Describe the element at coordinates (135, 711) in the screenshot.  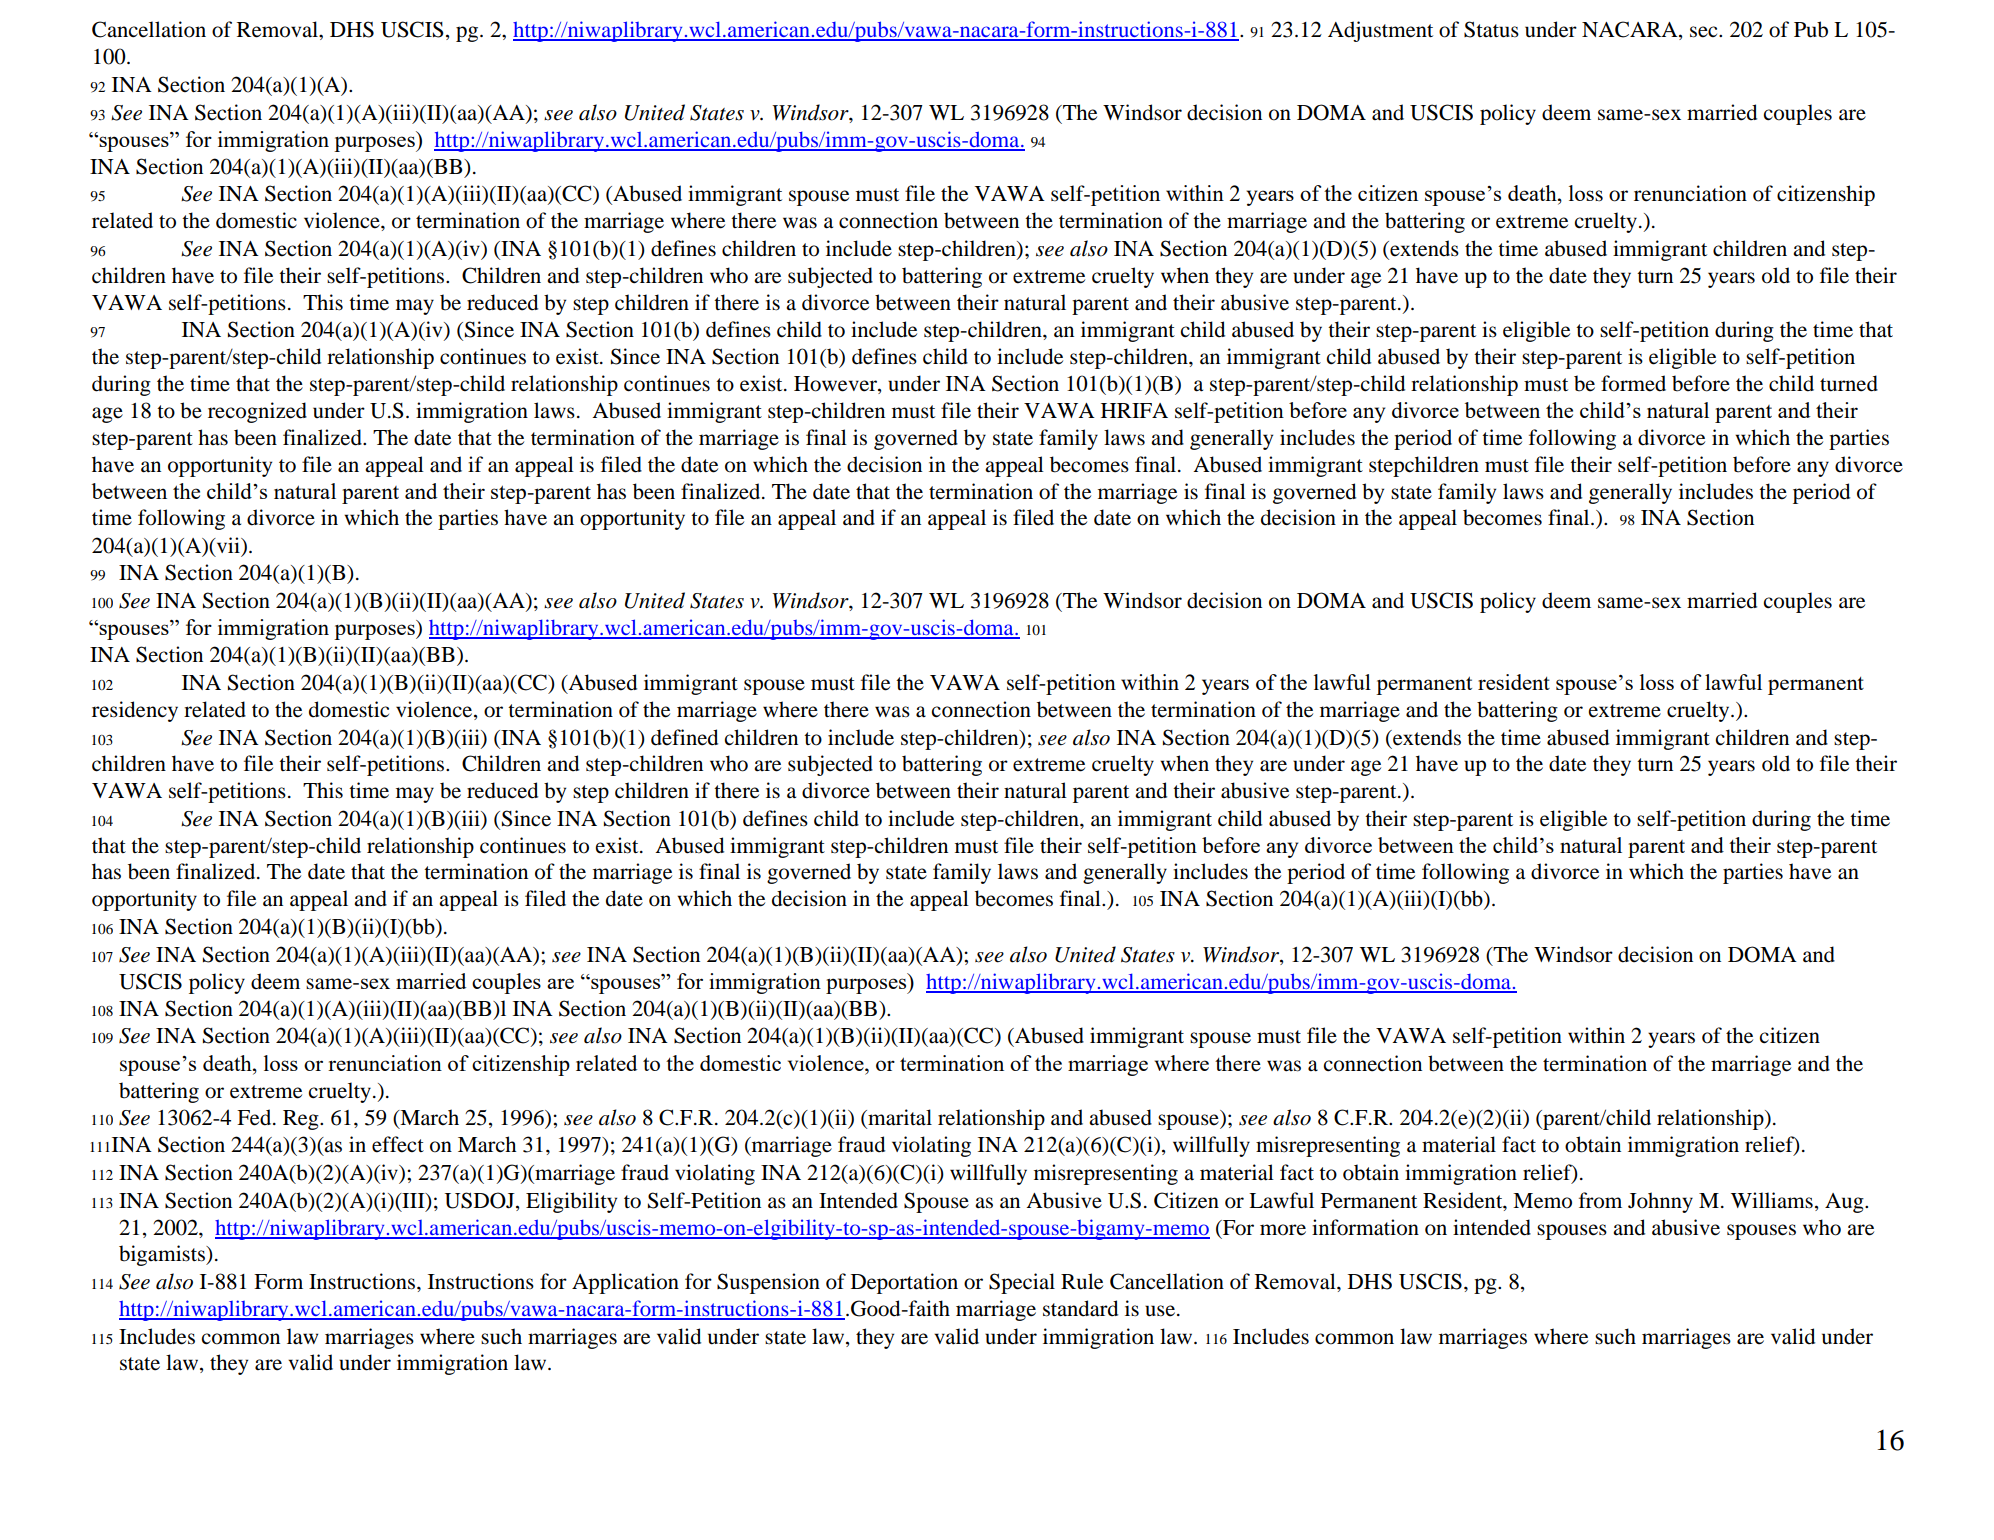
I see `residency` at that location.
